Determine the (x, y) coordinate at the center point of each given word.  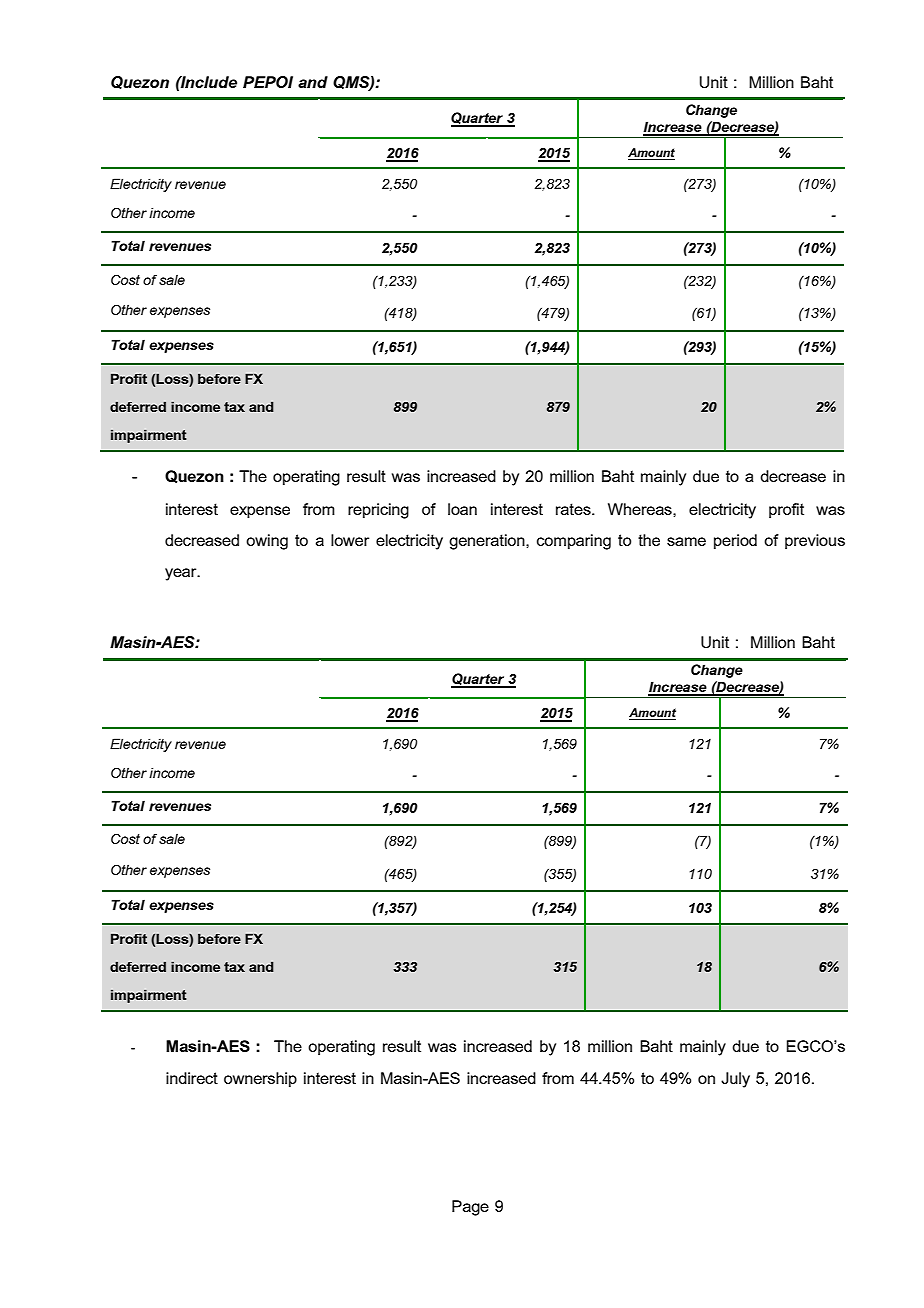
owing (267, 542)
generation (488, 542)
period (735, 541)
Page (470, 1208)
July (735, 1080)
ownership (260, 1079)
